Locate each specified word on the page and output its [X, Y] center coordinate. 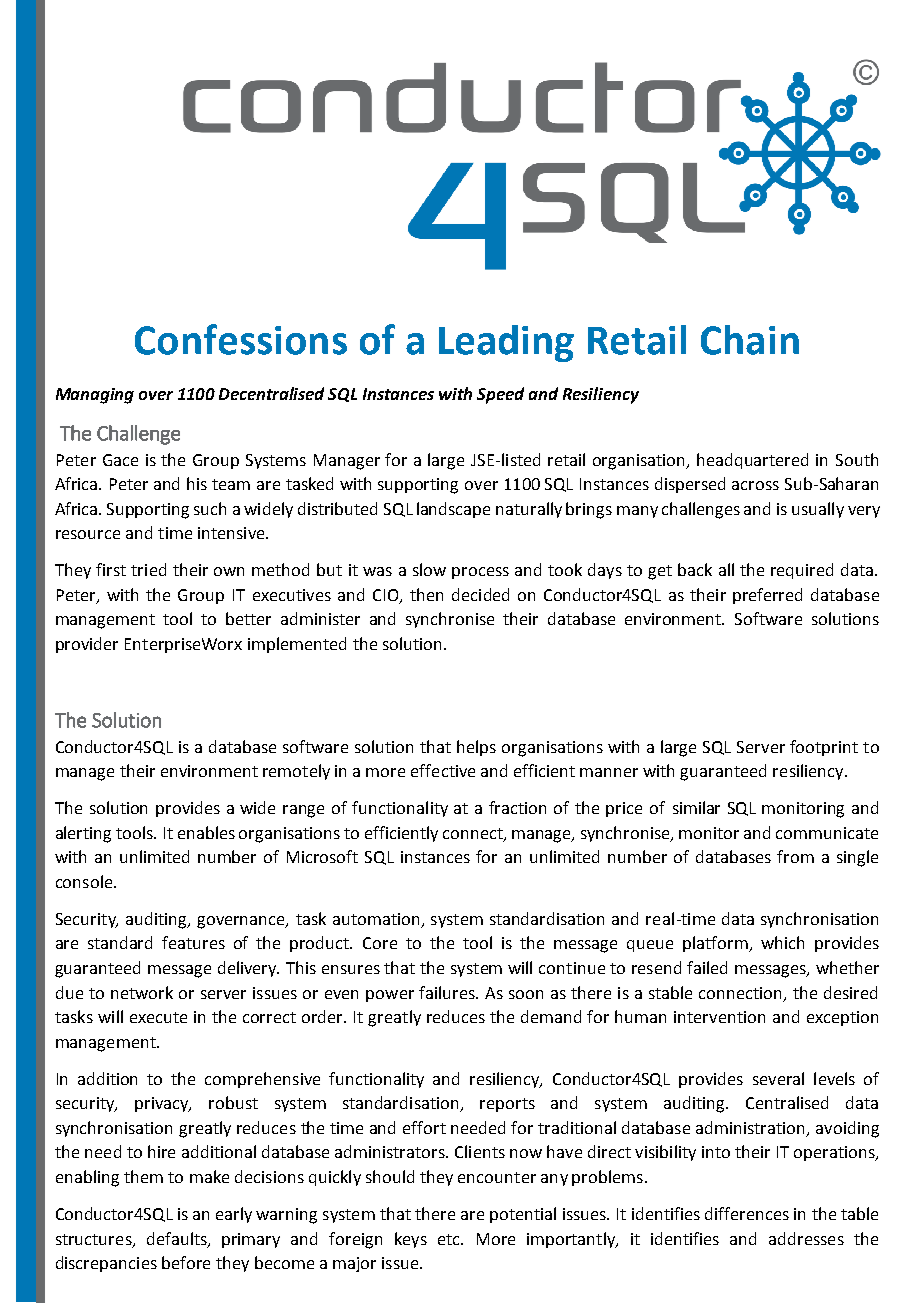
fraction [517, 807]
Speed [500, 395]
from [795, 856]
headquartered [752, 461]
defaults [178, 1239]
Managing [95, 396]
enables [206, 832]
